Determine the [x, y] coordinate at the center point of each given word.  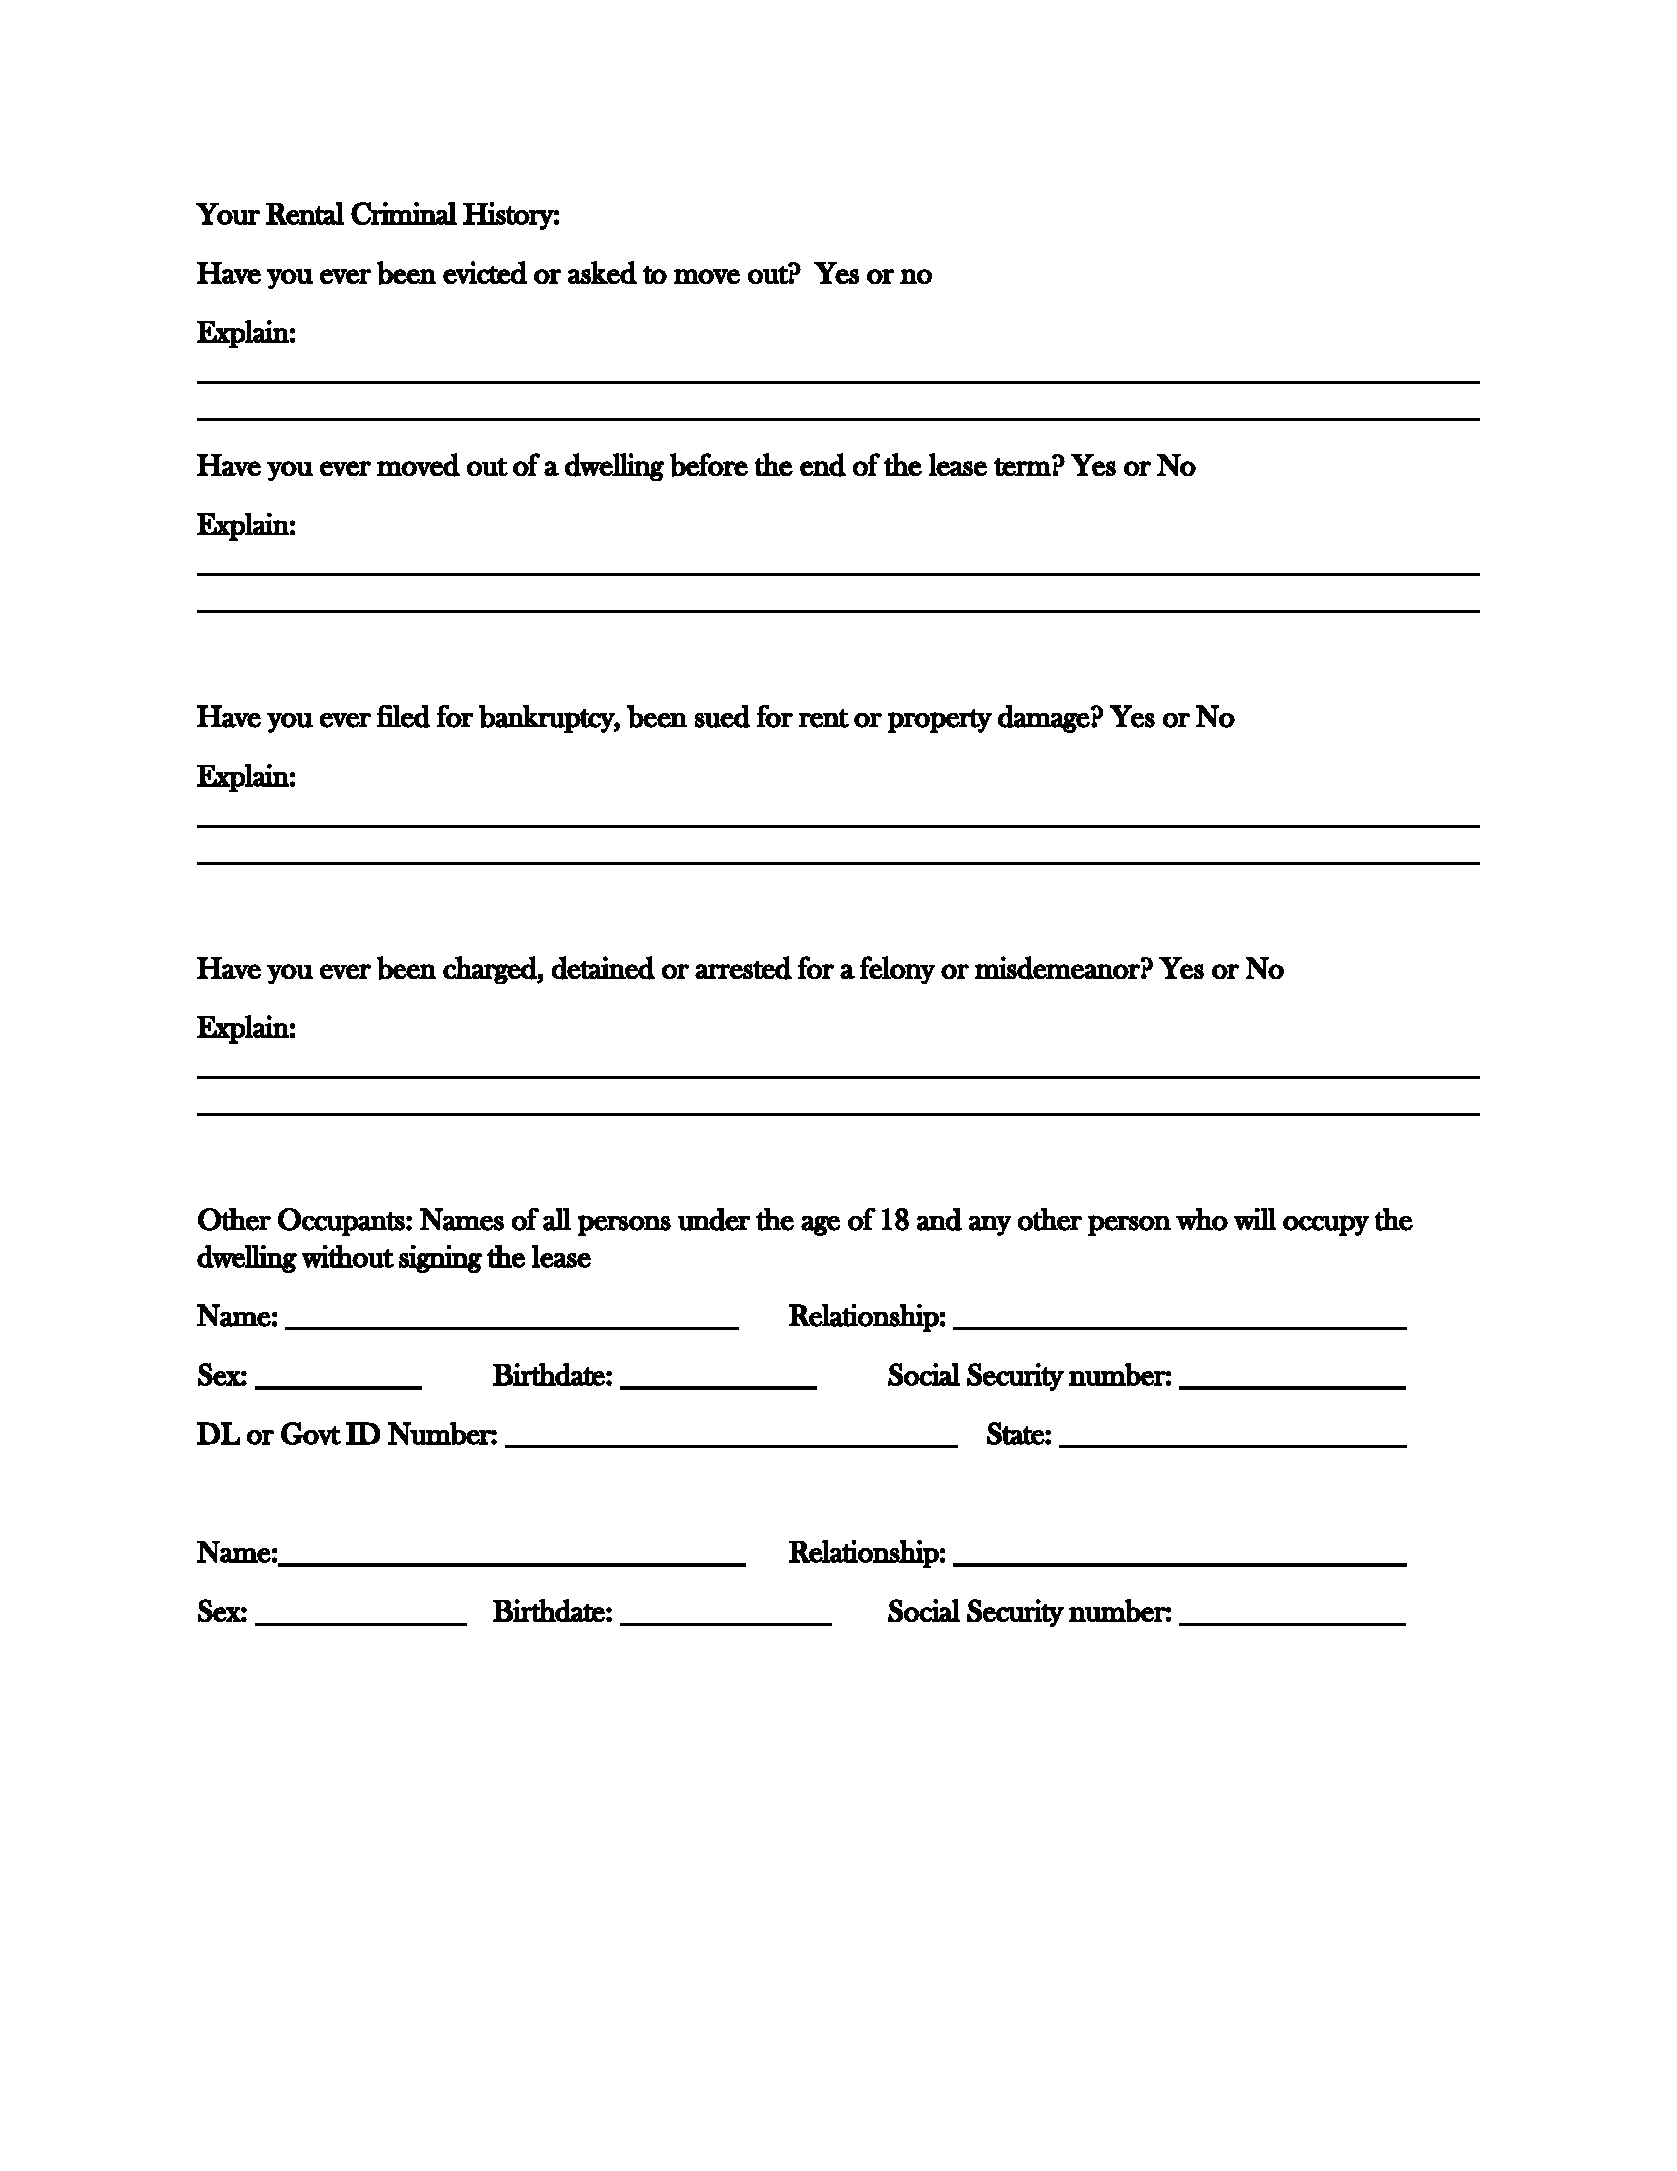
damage [1044, 719]
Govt [311, 1433]
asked [602, 272]
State [1016, 1433]
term [1023, 466]
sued [722, 716]
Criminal [404, 213]
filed [403, 716]
